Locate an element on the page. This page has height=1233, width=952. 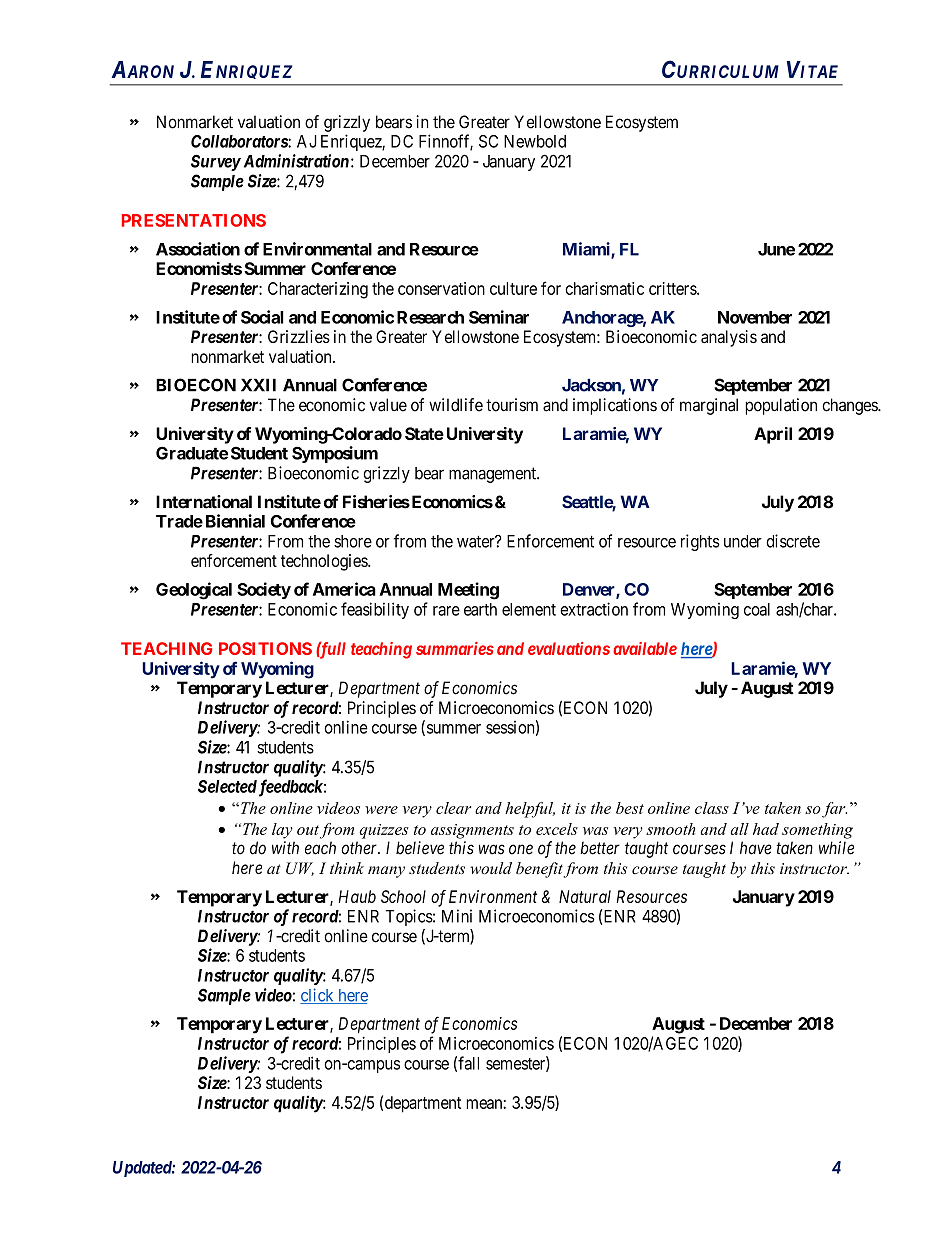
discrete is located at coordinates (793, 541).
